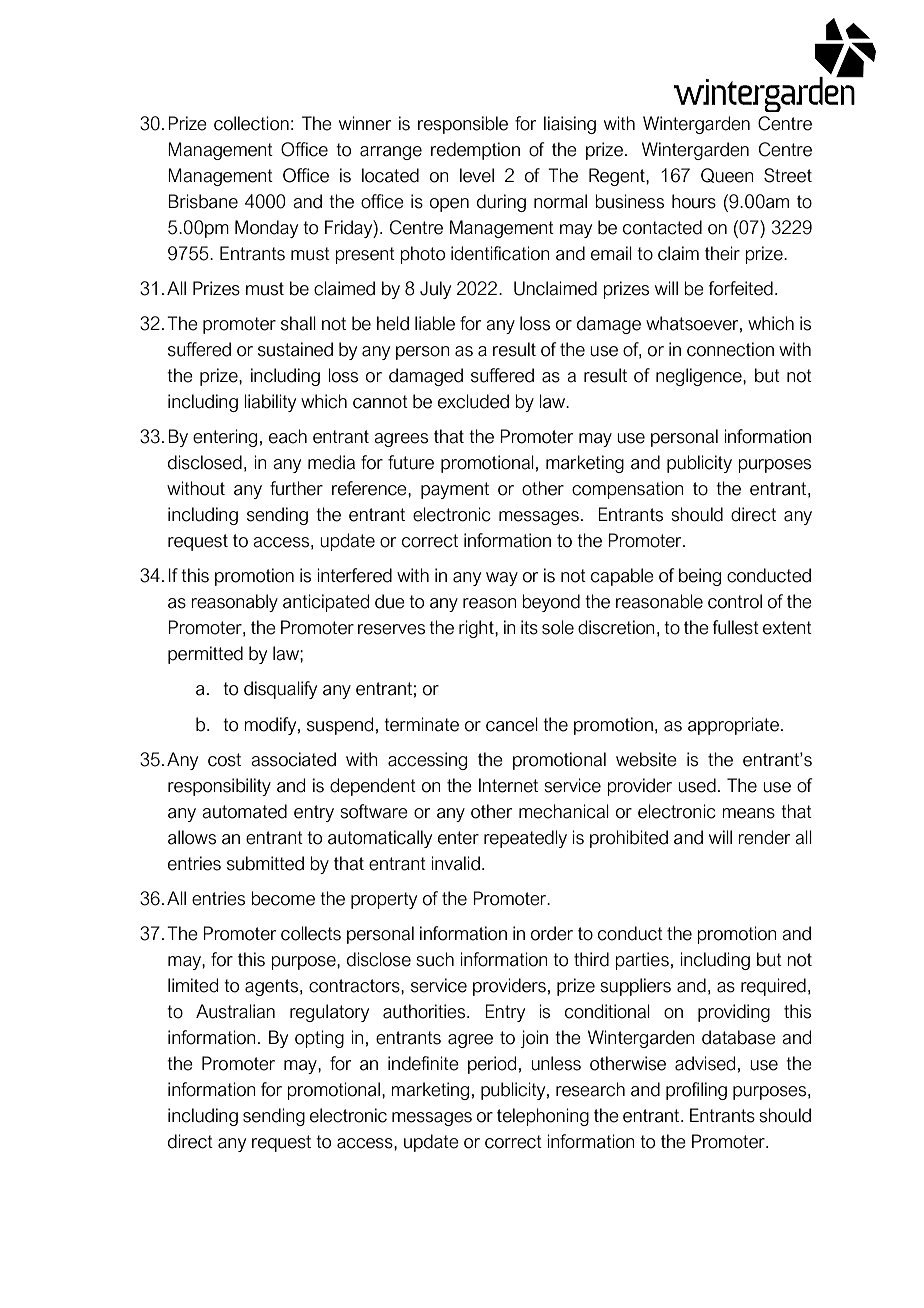  I want to click on negligence, so click(700, 377).
